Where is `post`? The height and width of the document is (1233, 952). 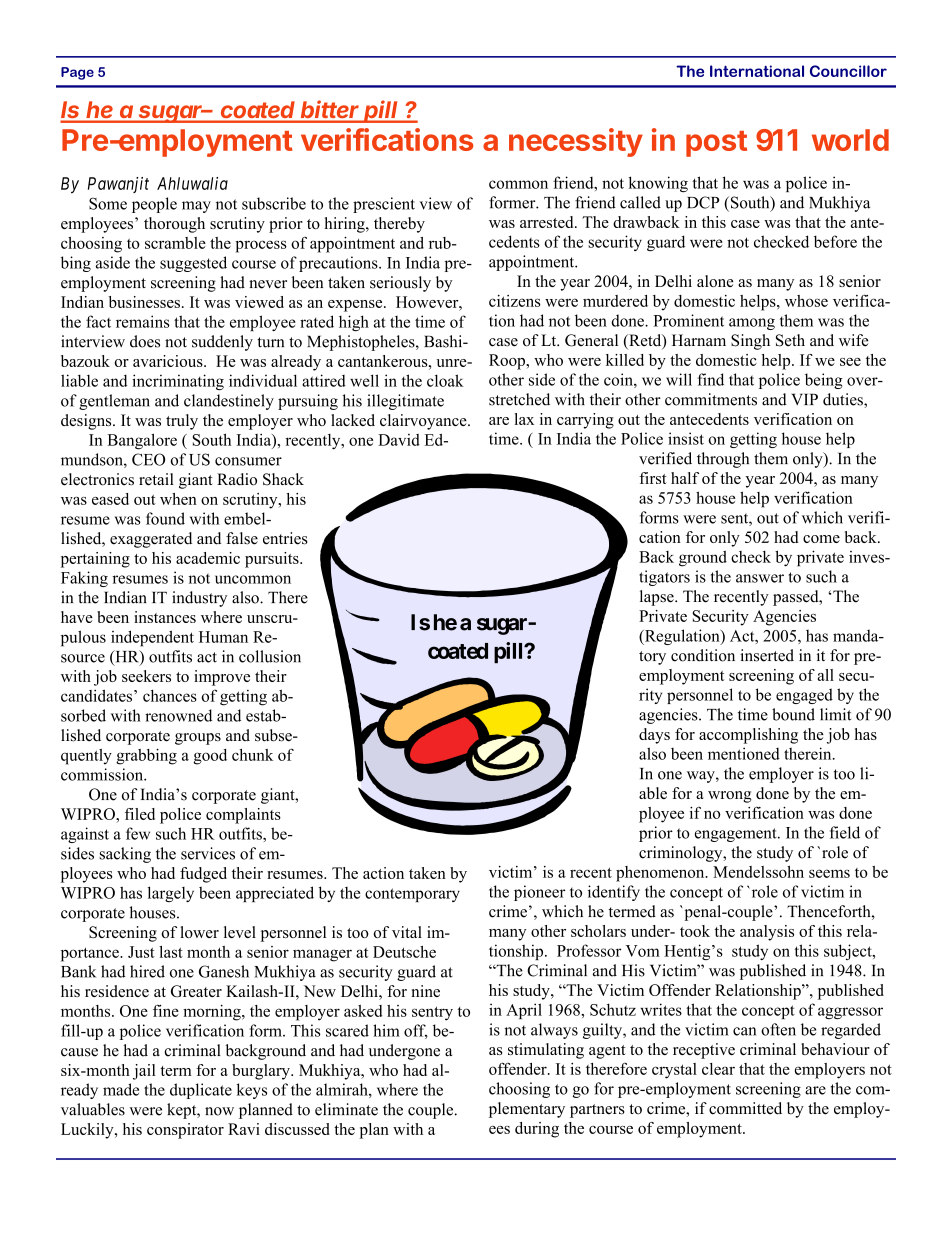 post is located at coordinates (716, 144).
